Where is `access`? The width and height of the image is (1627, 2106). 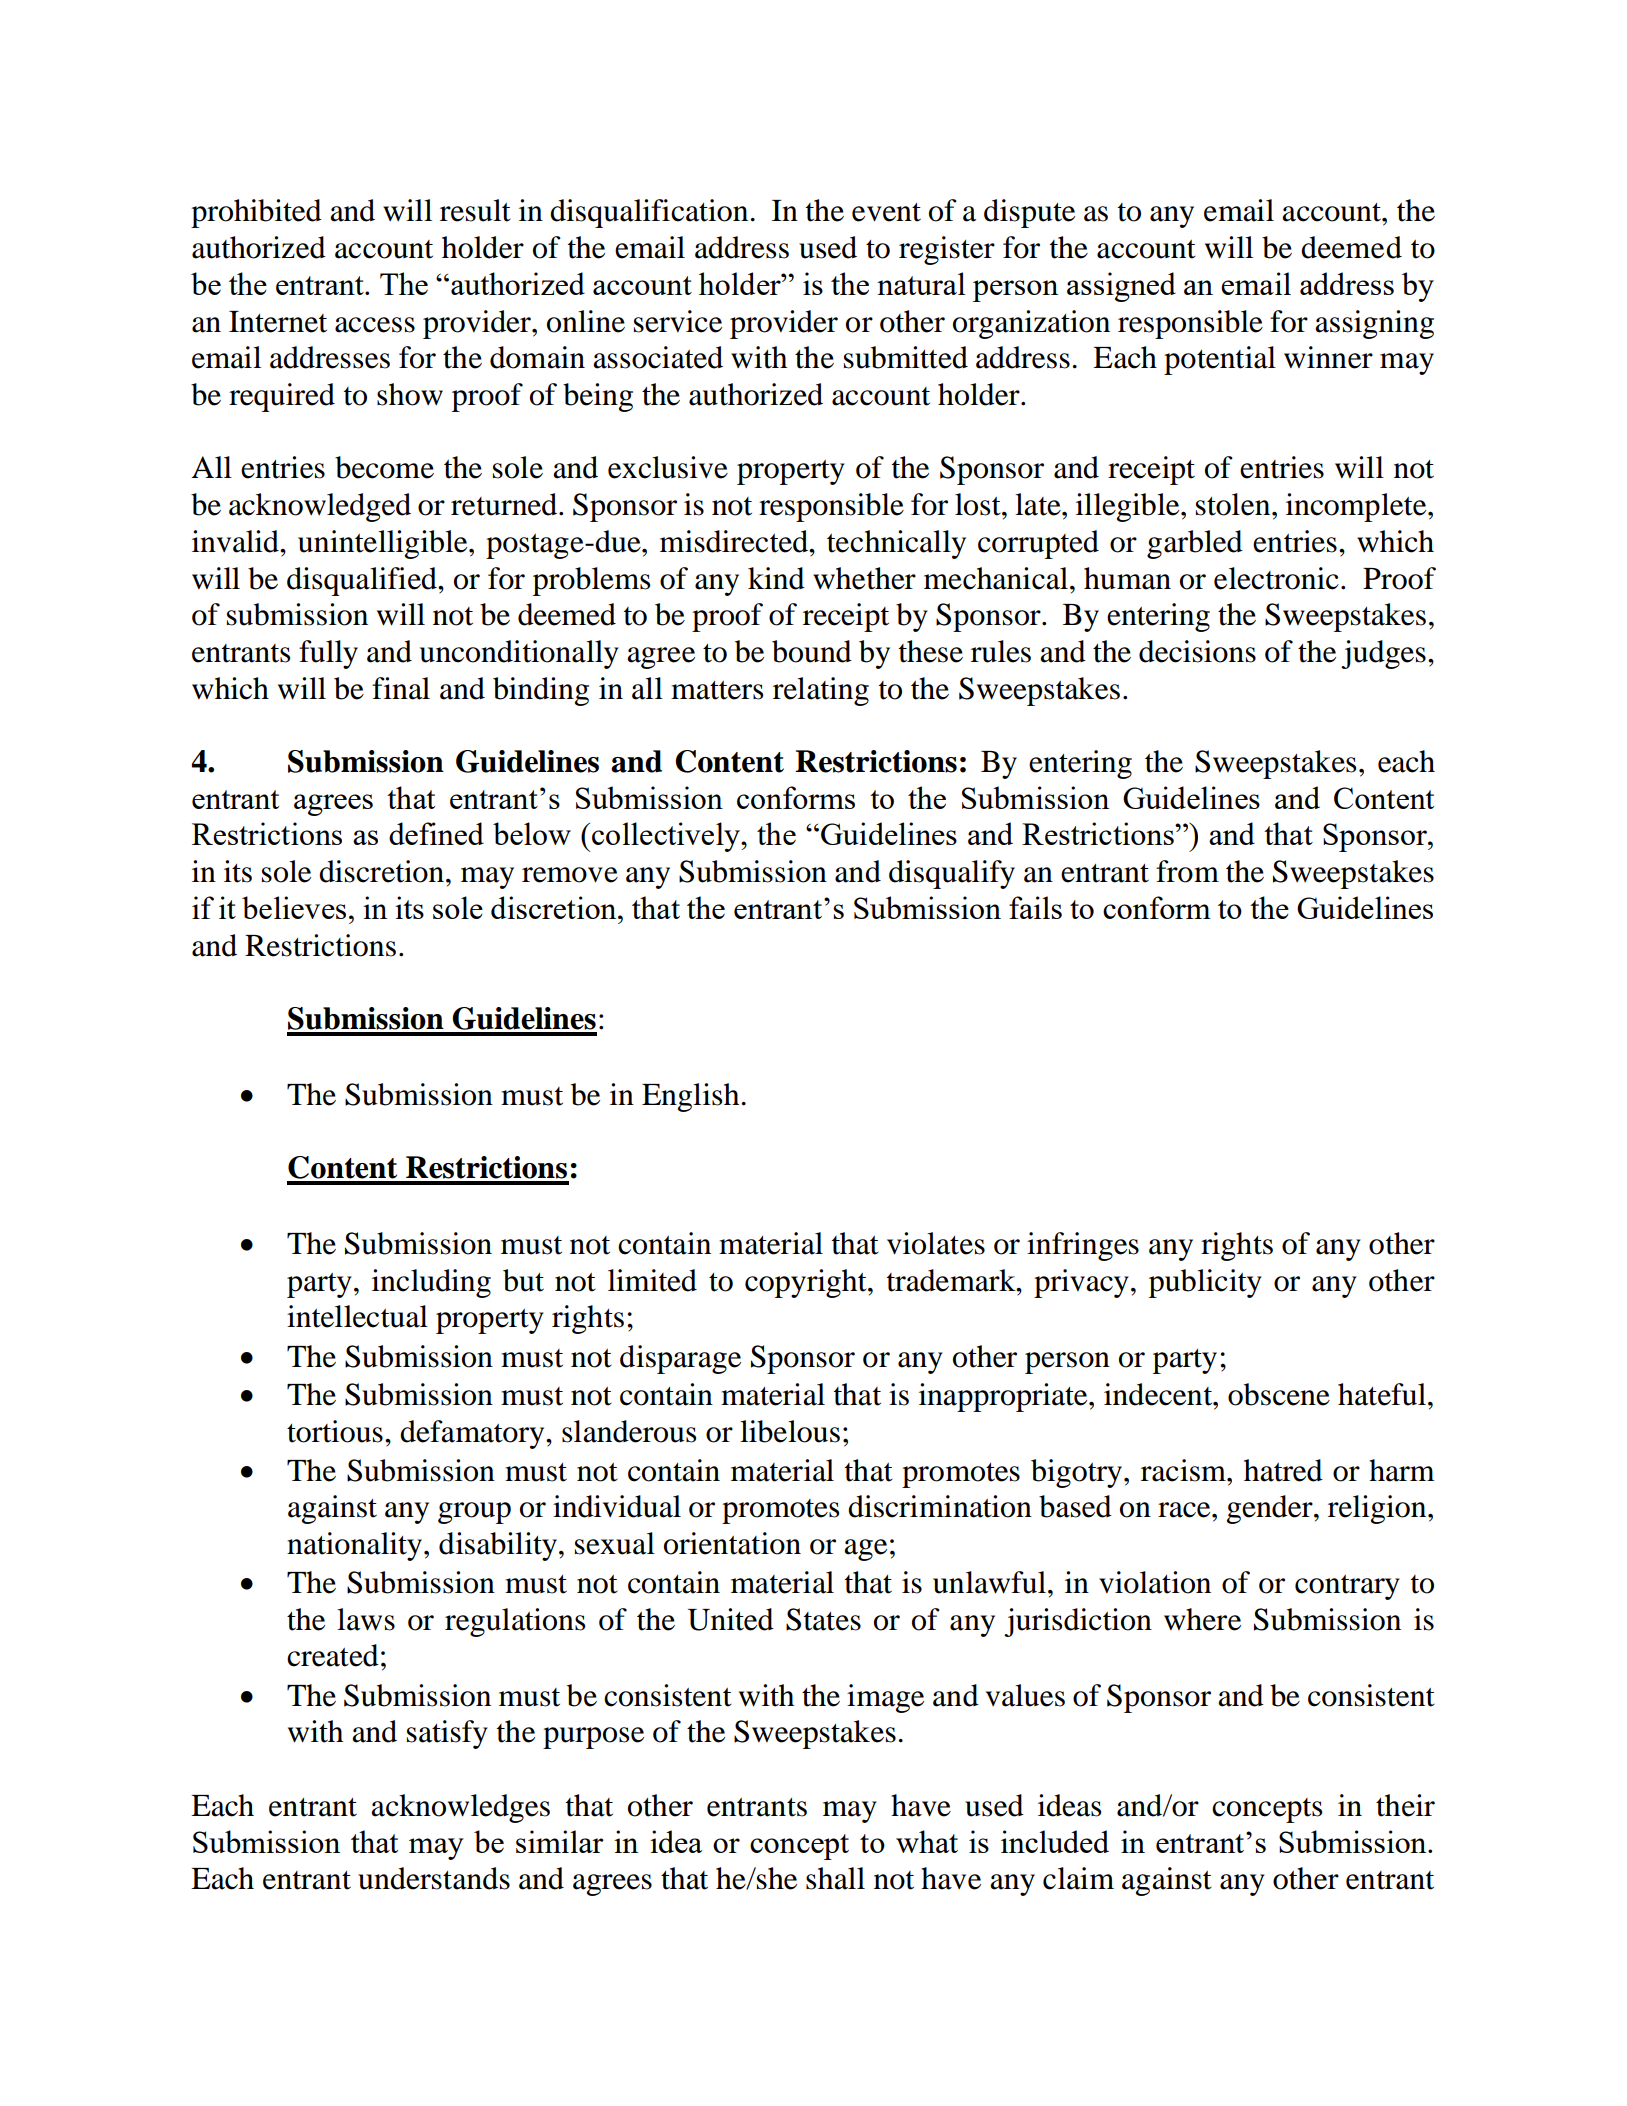 access is located at coordinates (375, 325).
